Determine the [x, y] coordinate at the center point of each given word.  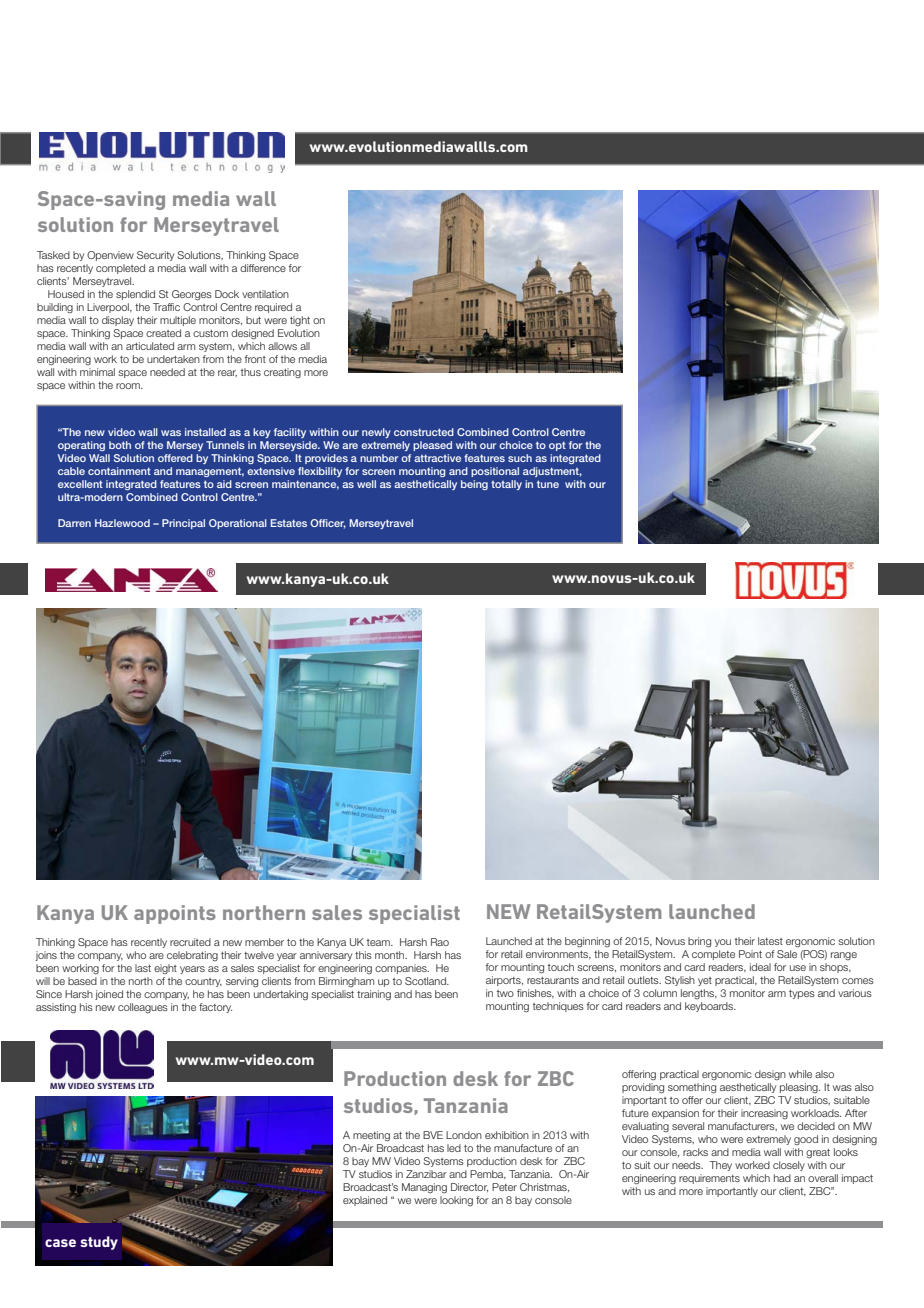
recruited [190, 942]
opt [557, 446]
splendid [135, 295]
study [99, 1243]
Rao [440, 942]
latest [770, 941]
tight [300, 321]
